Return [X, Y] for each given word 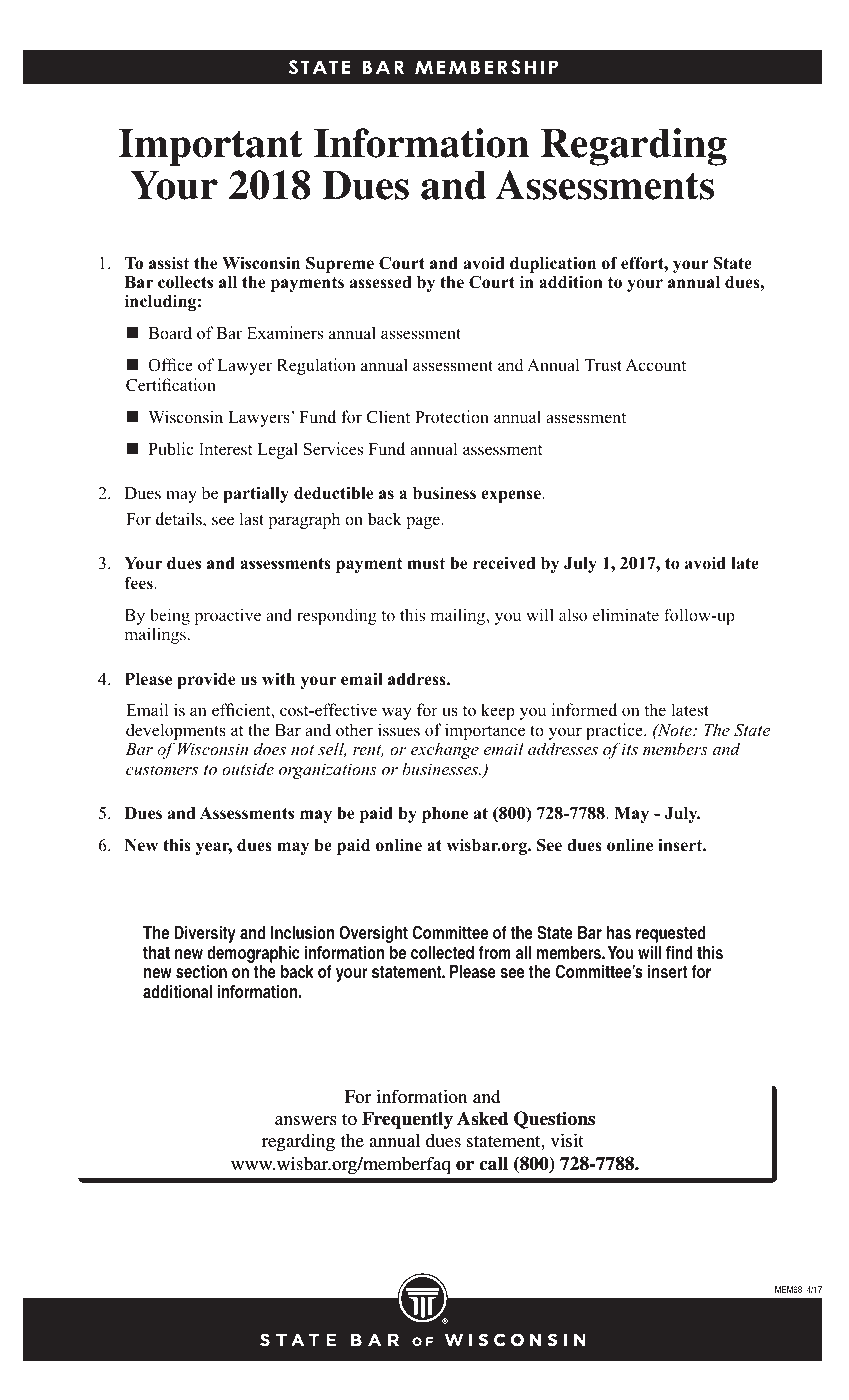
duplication [553, 265]
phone [445, 815]
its [630, 749]
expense [512, 496]
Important [211, 147]
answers [305, 1120]
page [424, 522]
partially [256, 495]
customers [162, 770]
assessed [381, 282]
